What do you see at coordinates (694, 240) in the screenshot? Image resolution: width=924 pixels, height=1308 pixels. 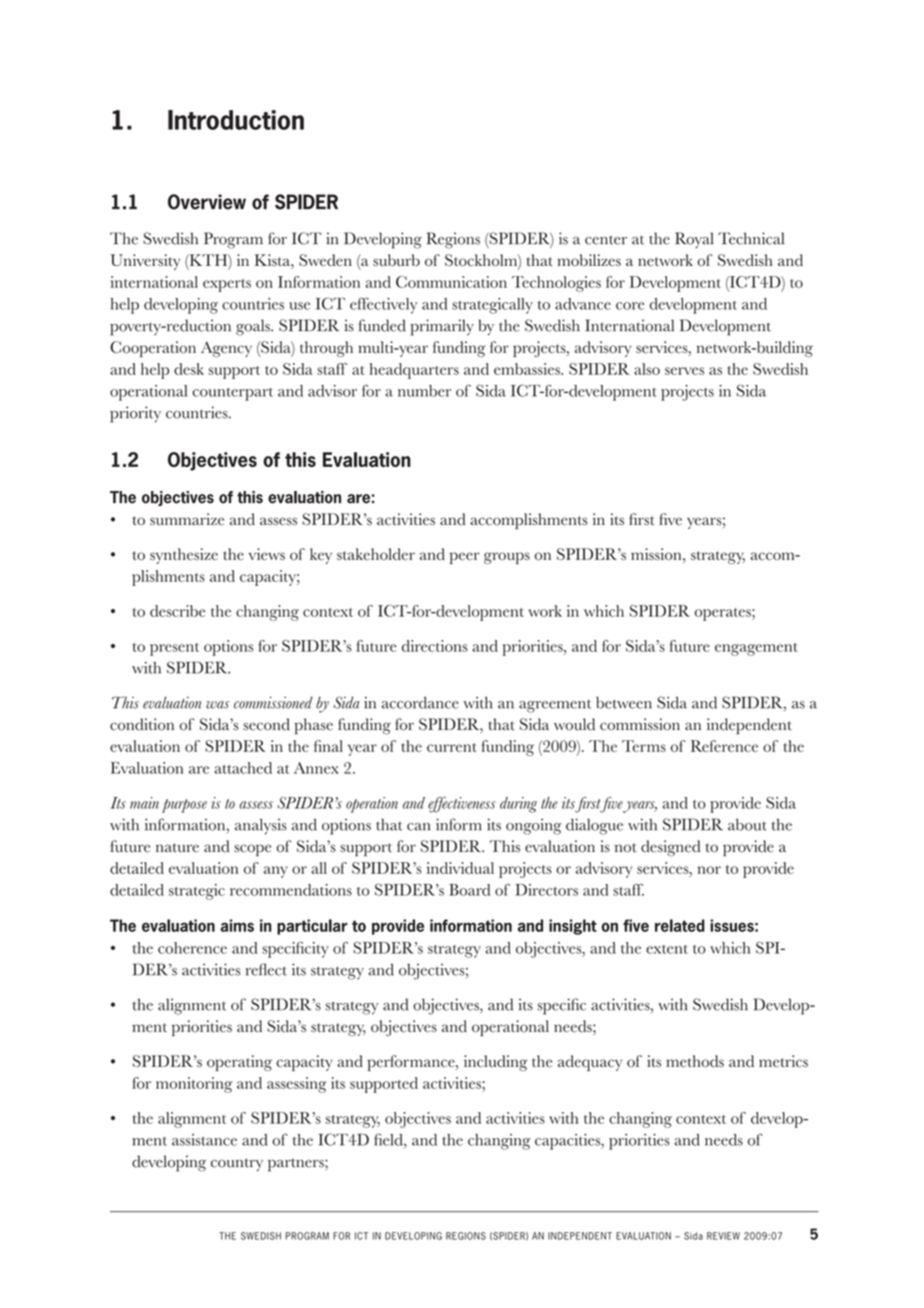 I see `Royal` at bounding box center [694, 240].
